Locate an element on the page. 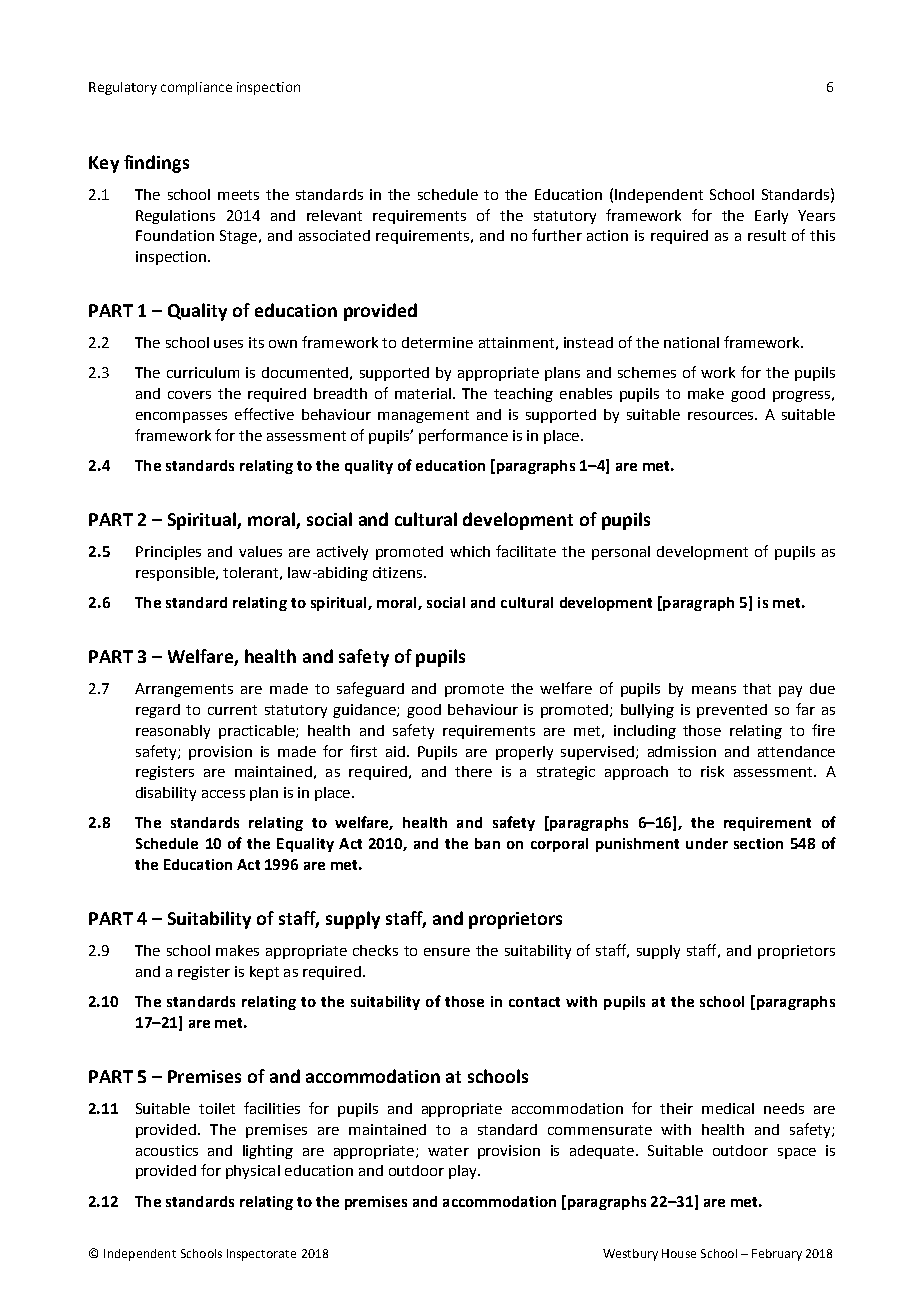 The height and width of the document is (1308, 924). uses is located at coordinates (228, 344).
